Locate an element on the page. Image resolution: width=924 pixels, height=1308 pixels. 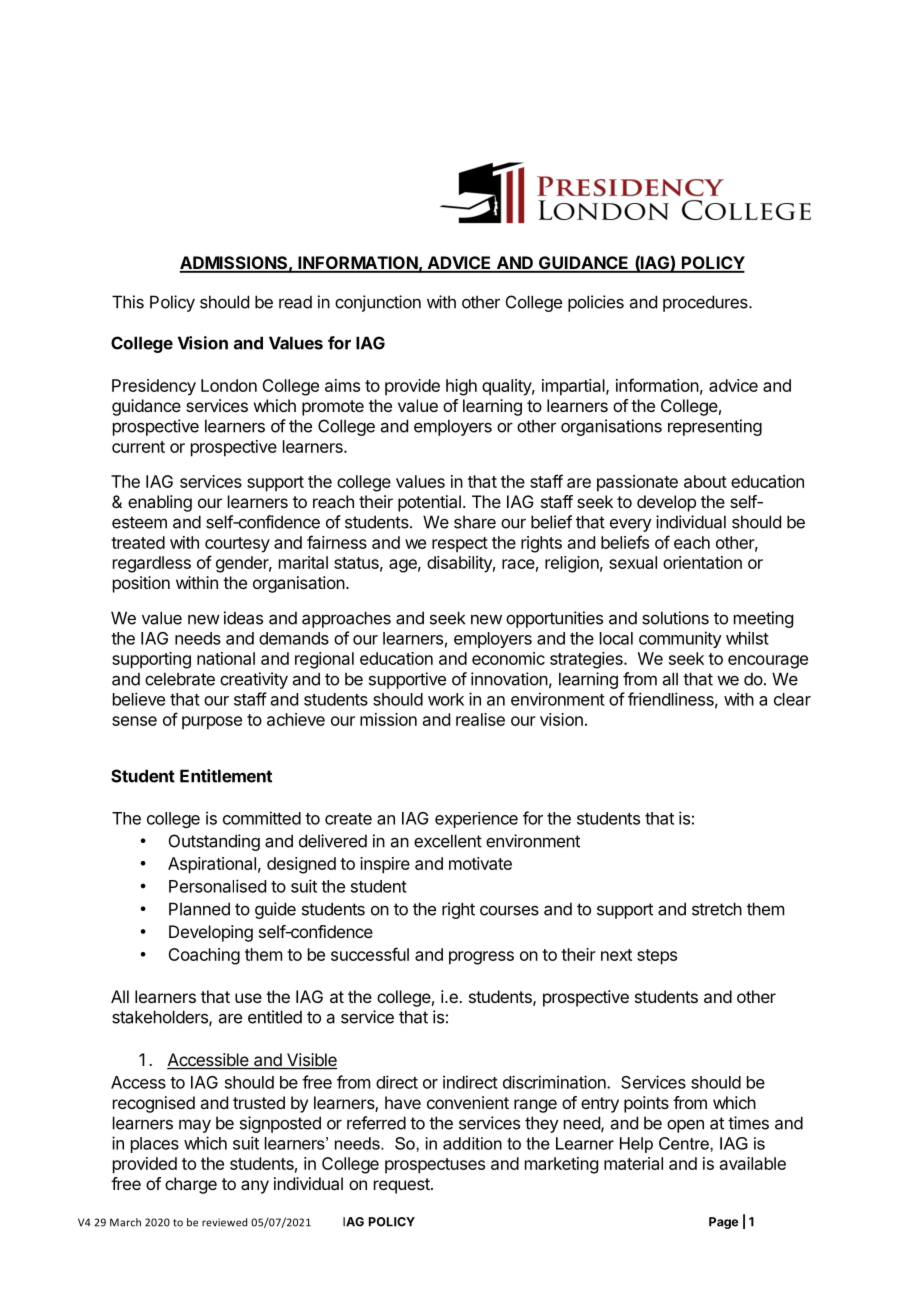
procedures is located at coordinates (706, 303).
